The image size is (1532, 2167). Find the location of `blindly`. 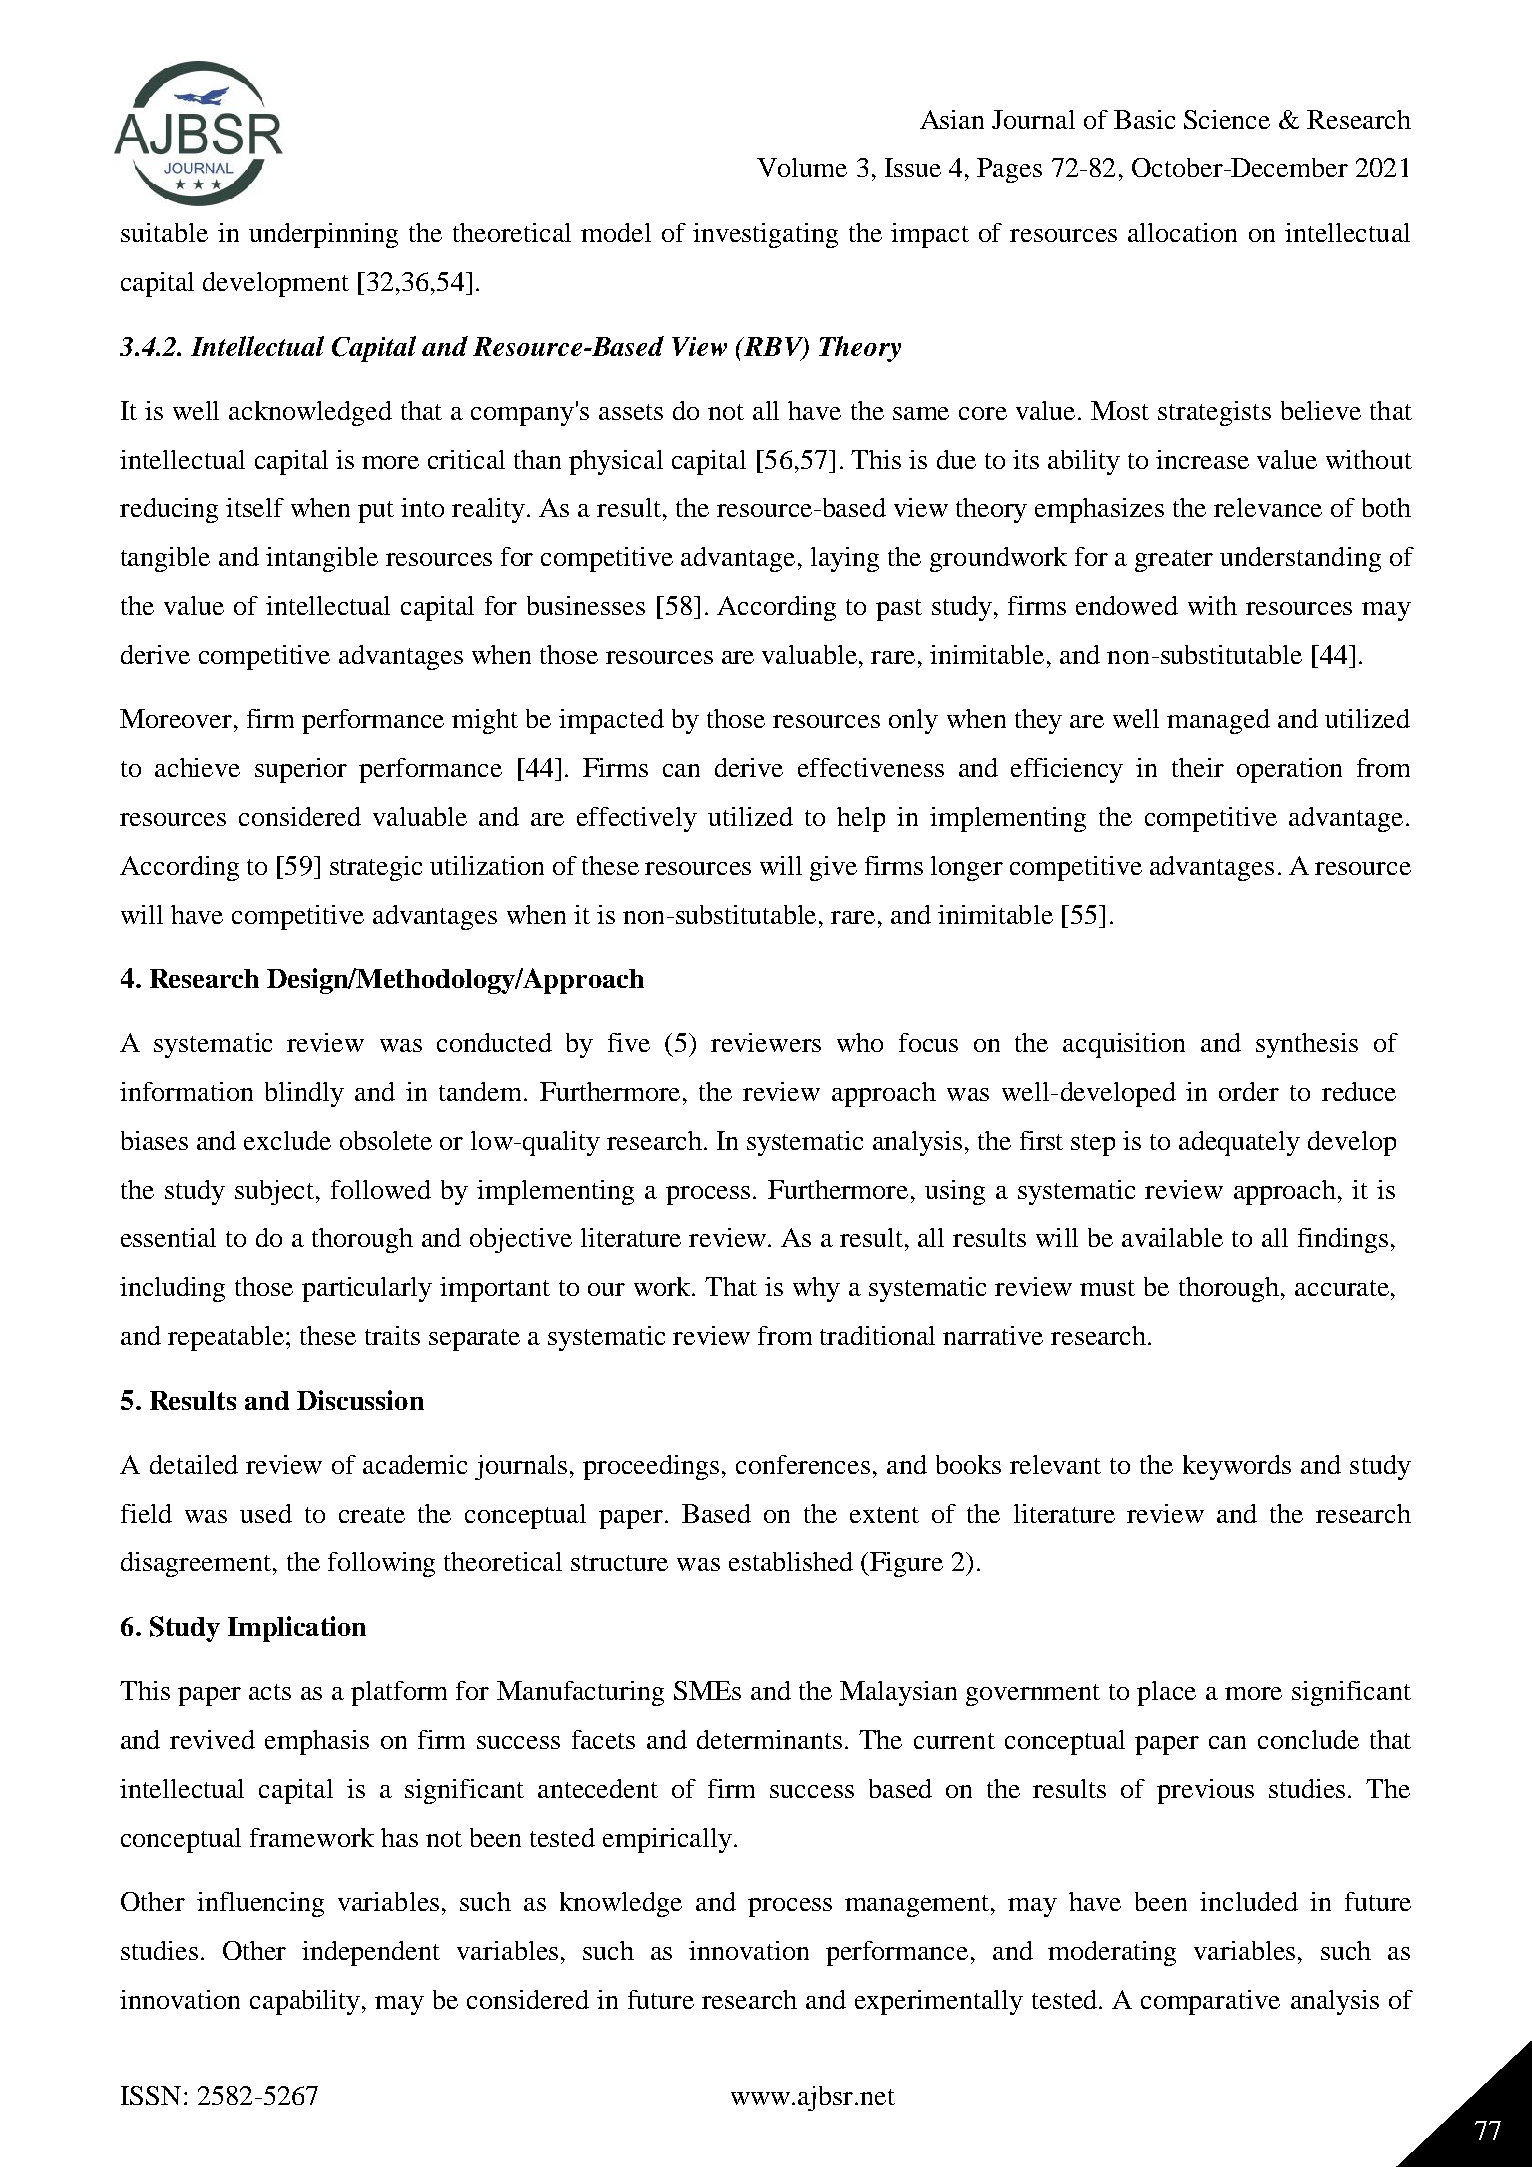

blindly is located at coordinates (304, 1094).
